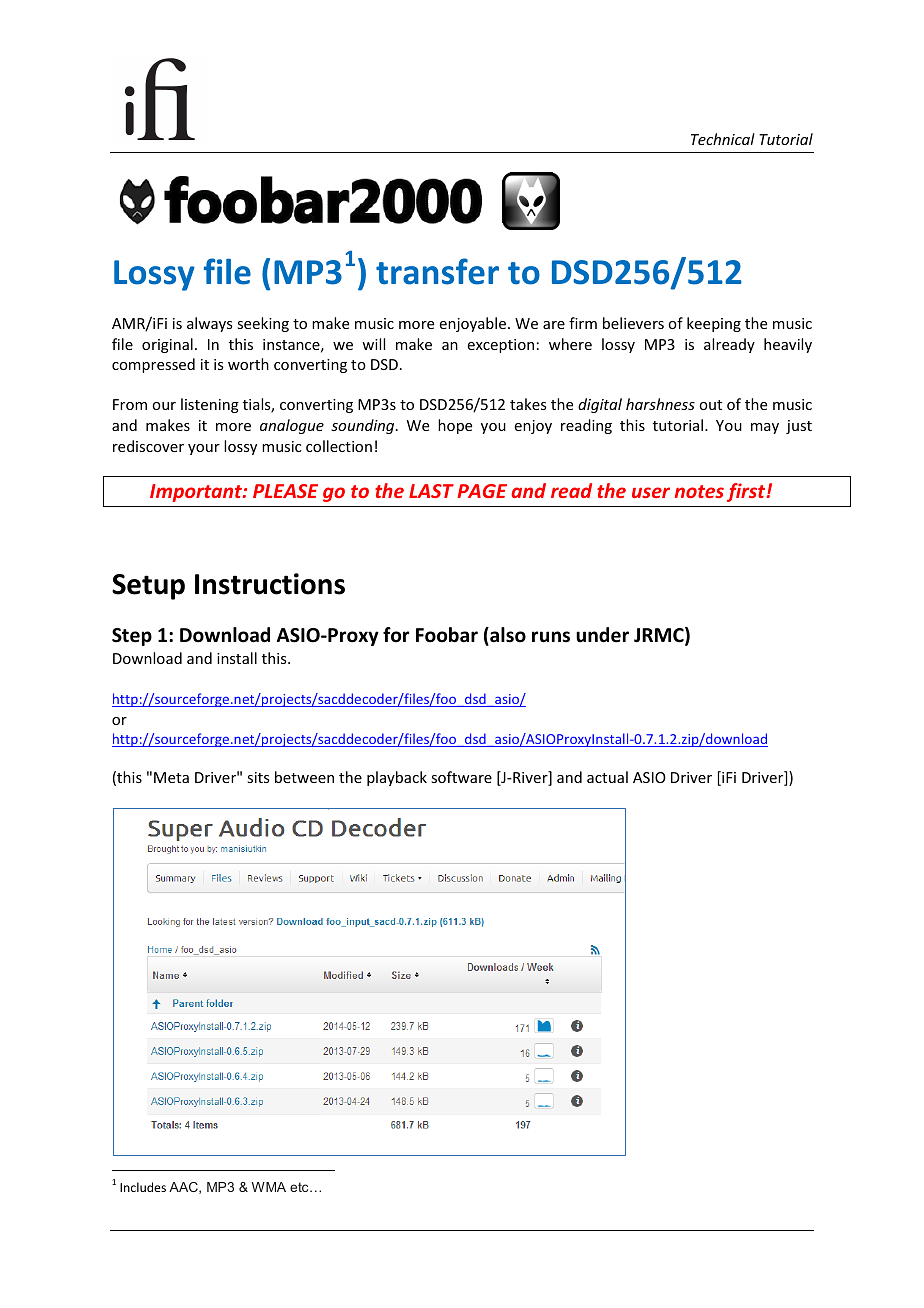 This page has width=924, height=1308. Describe the element at coordinates (437, 271) in the page. I see `transfer` at that location.
